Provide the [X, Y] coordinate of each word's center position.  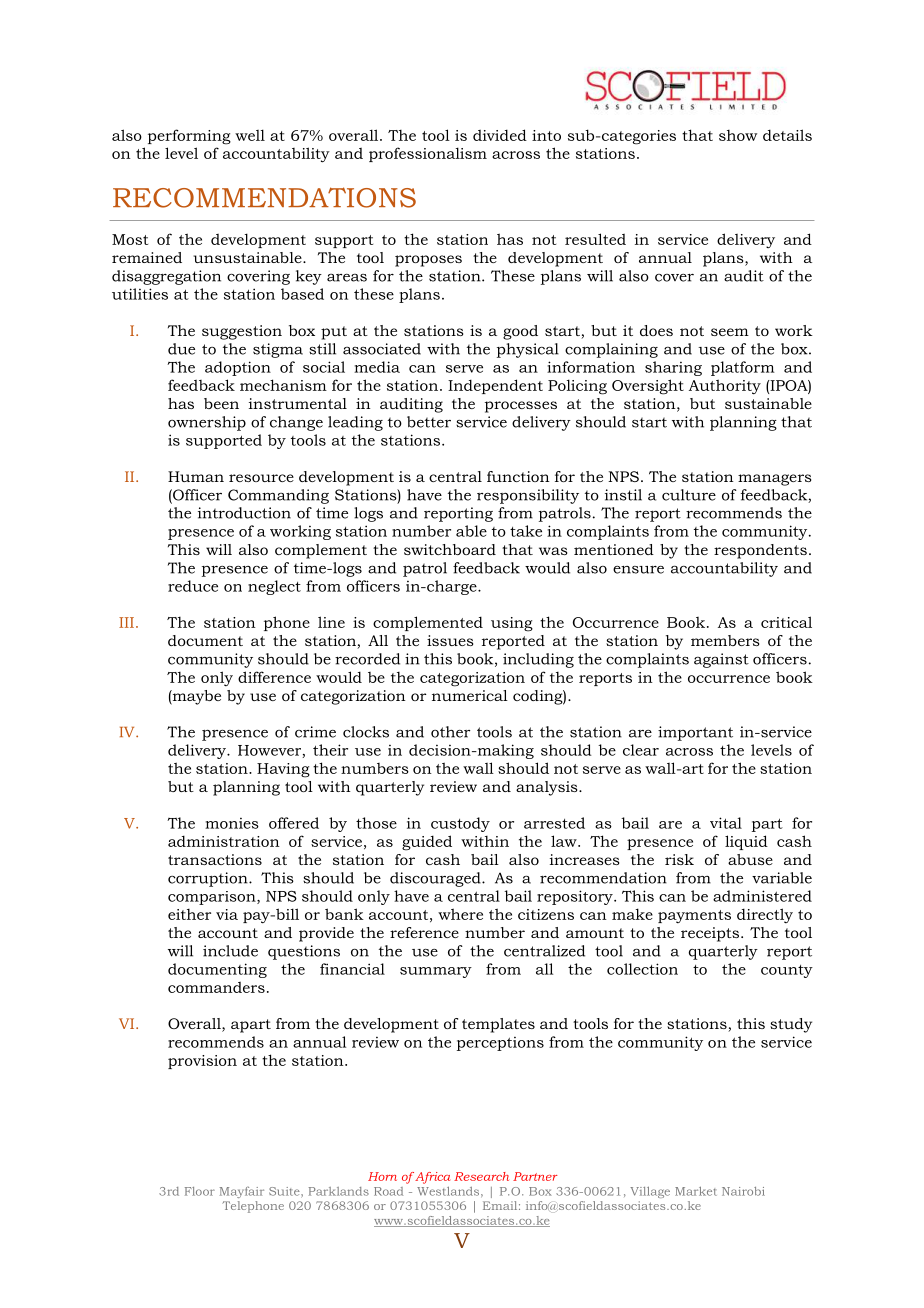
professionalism [428, 154]
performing [189, 137]
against [721, 660]
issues [450, 640]
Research [481, 1176]
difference [274, 677]
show [738, 135]
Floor [200, 1191]
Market [696, 1191]
